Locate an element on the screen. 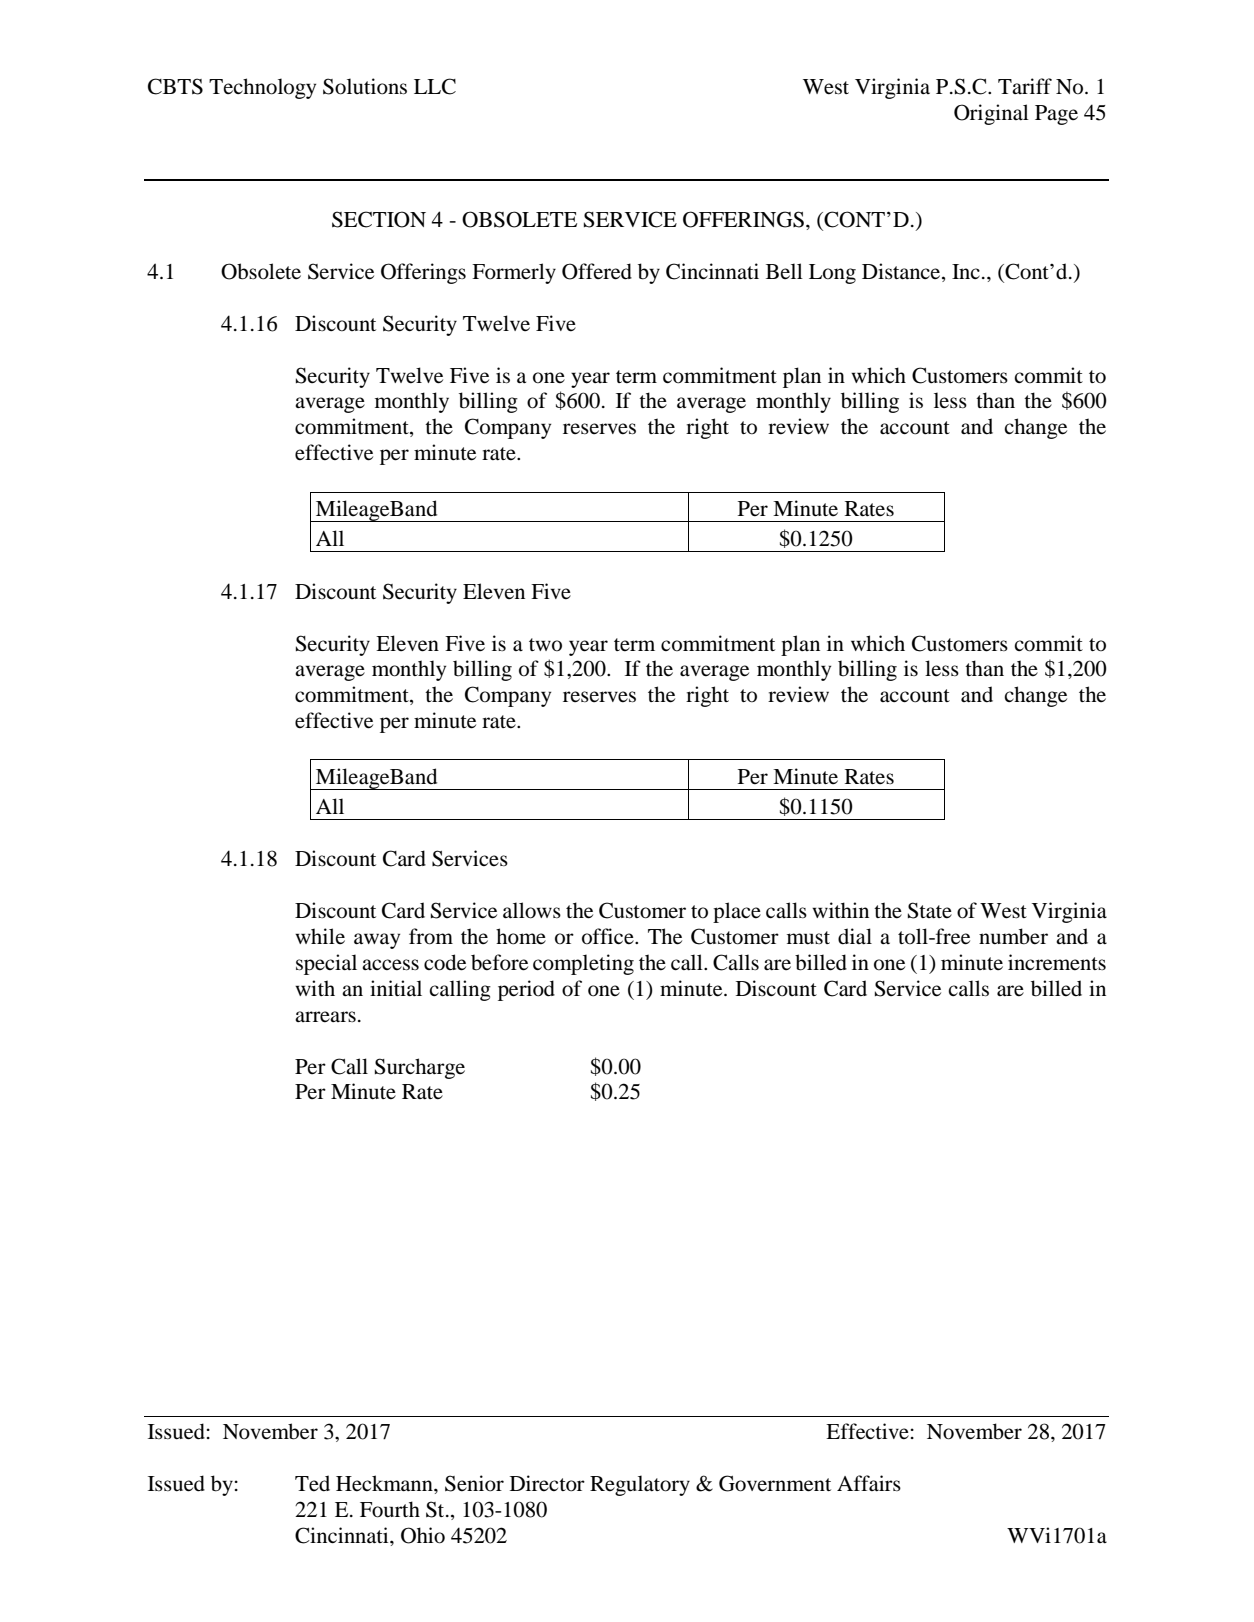 The image size is (1254, 1622). two is located at coordinates (545, 644).
